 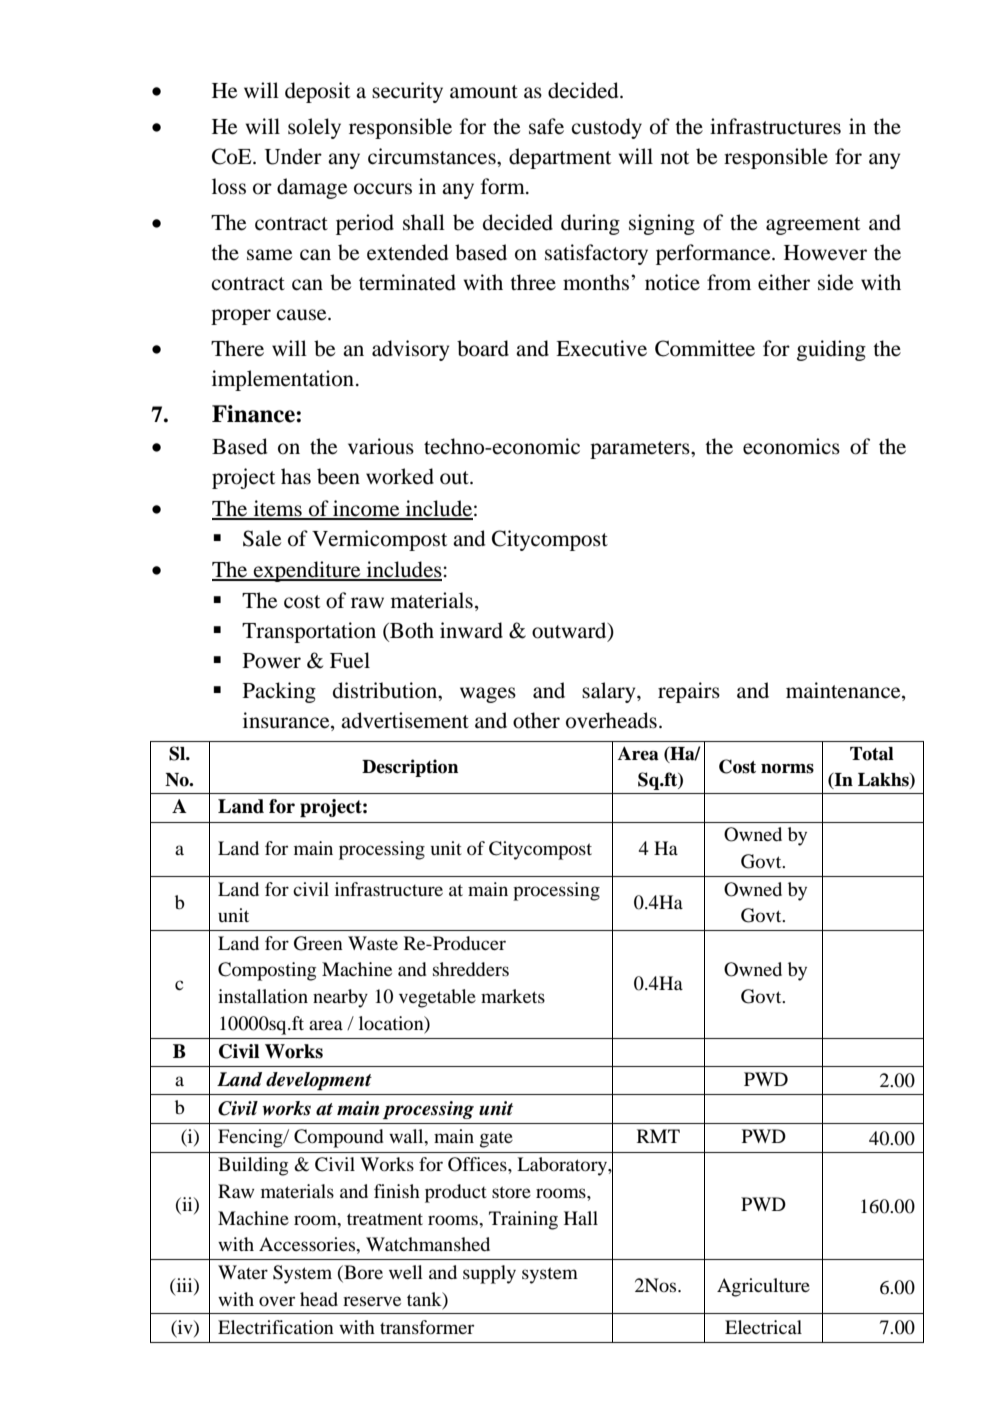 I want to click on implementation, so click(x=283, y=380).
